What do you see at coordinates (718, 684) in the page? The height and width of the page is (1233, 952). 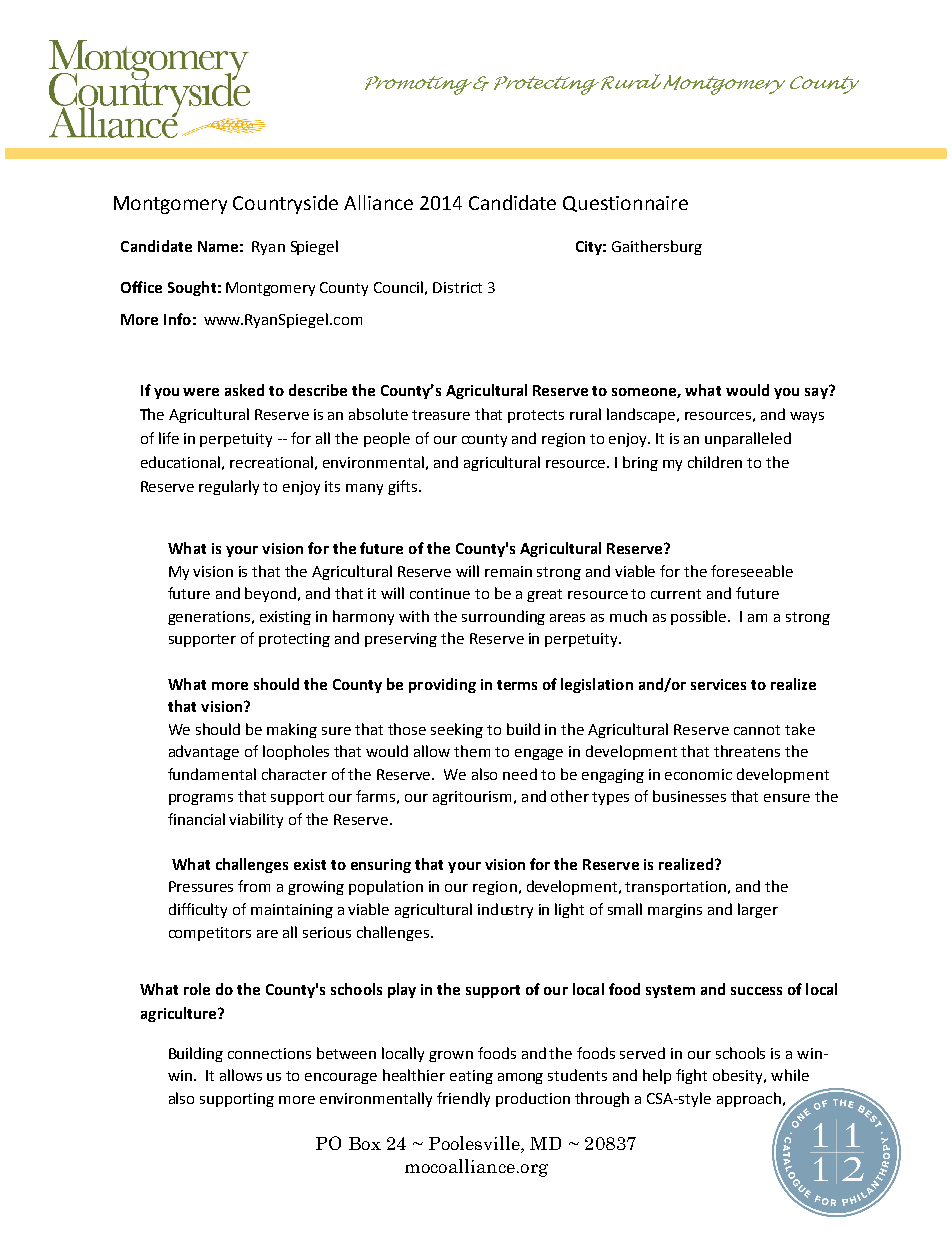 I see `services` at bounding box center [718, 684].
